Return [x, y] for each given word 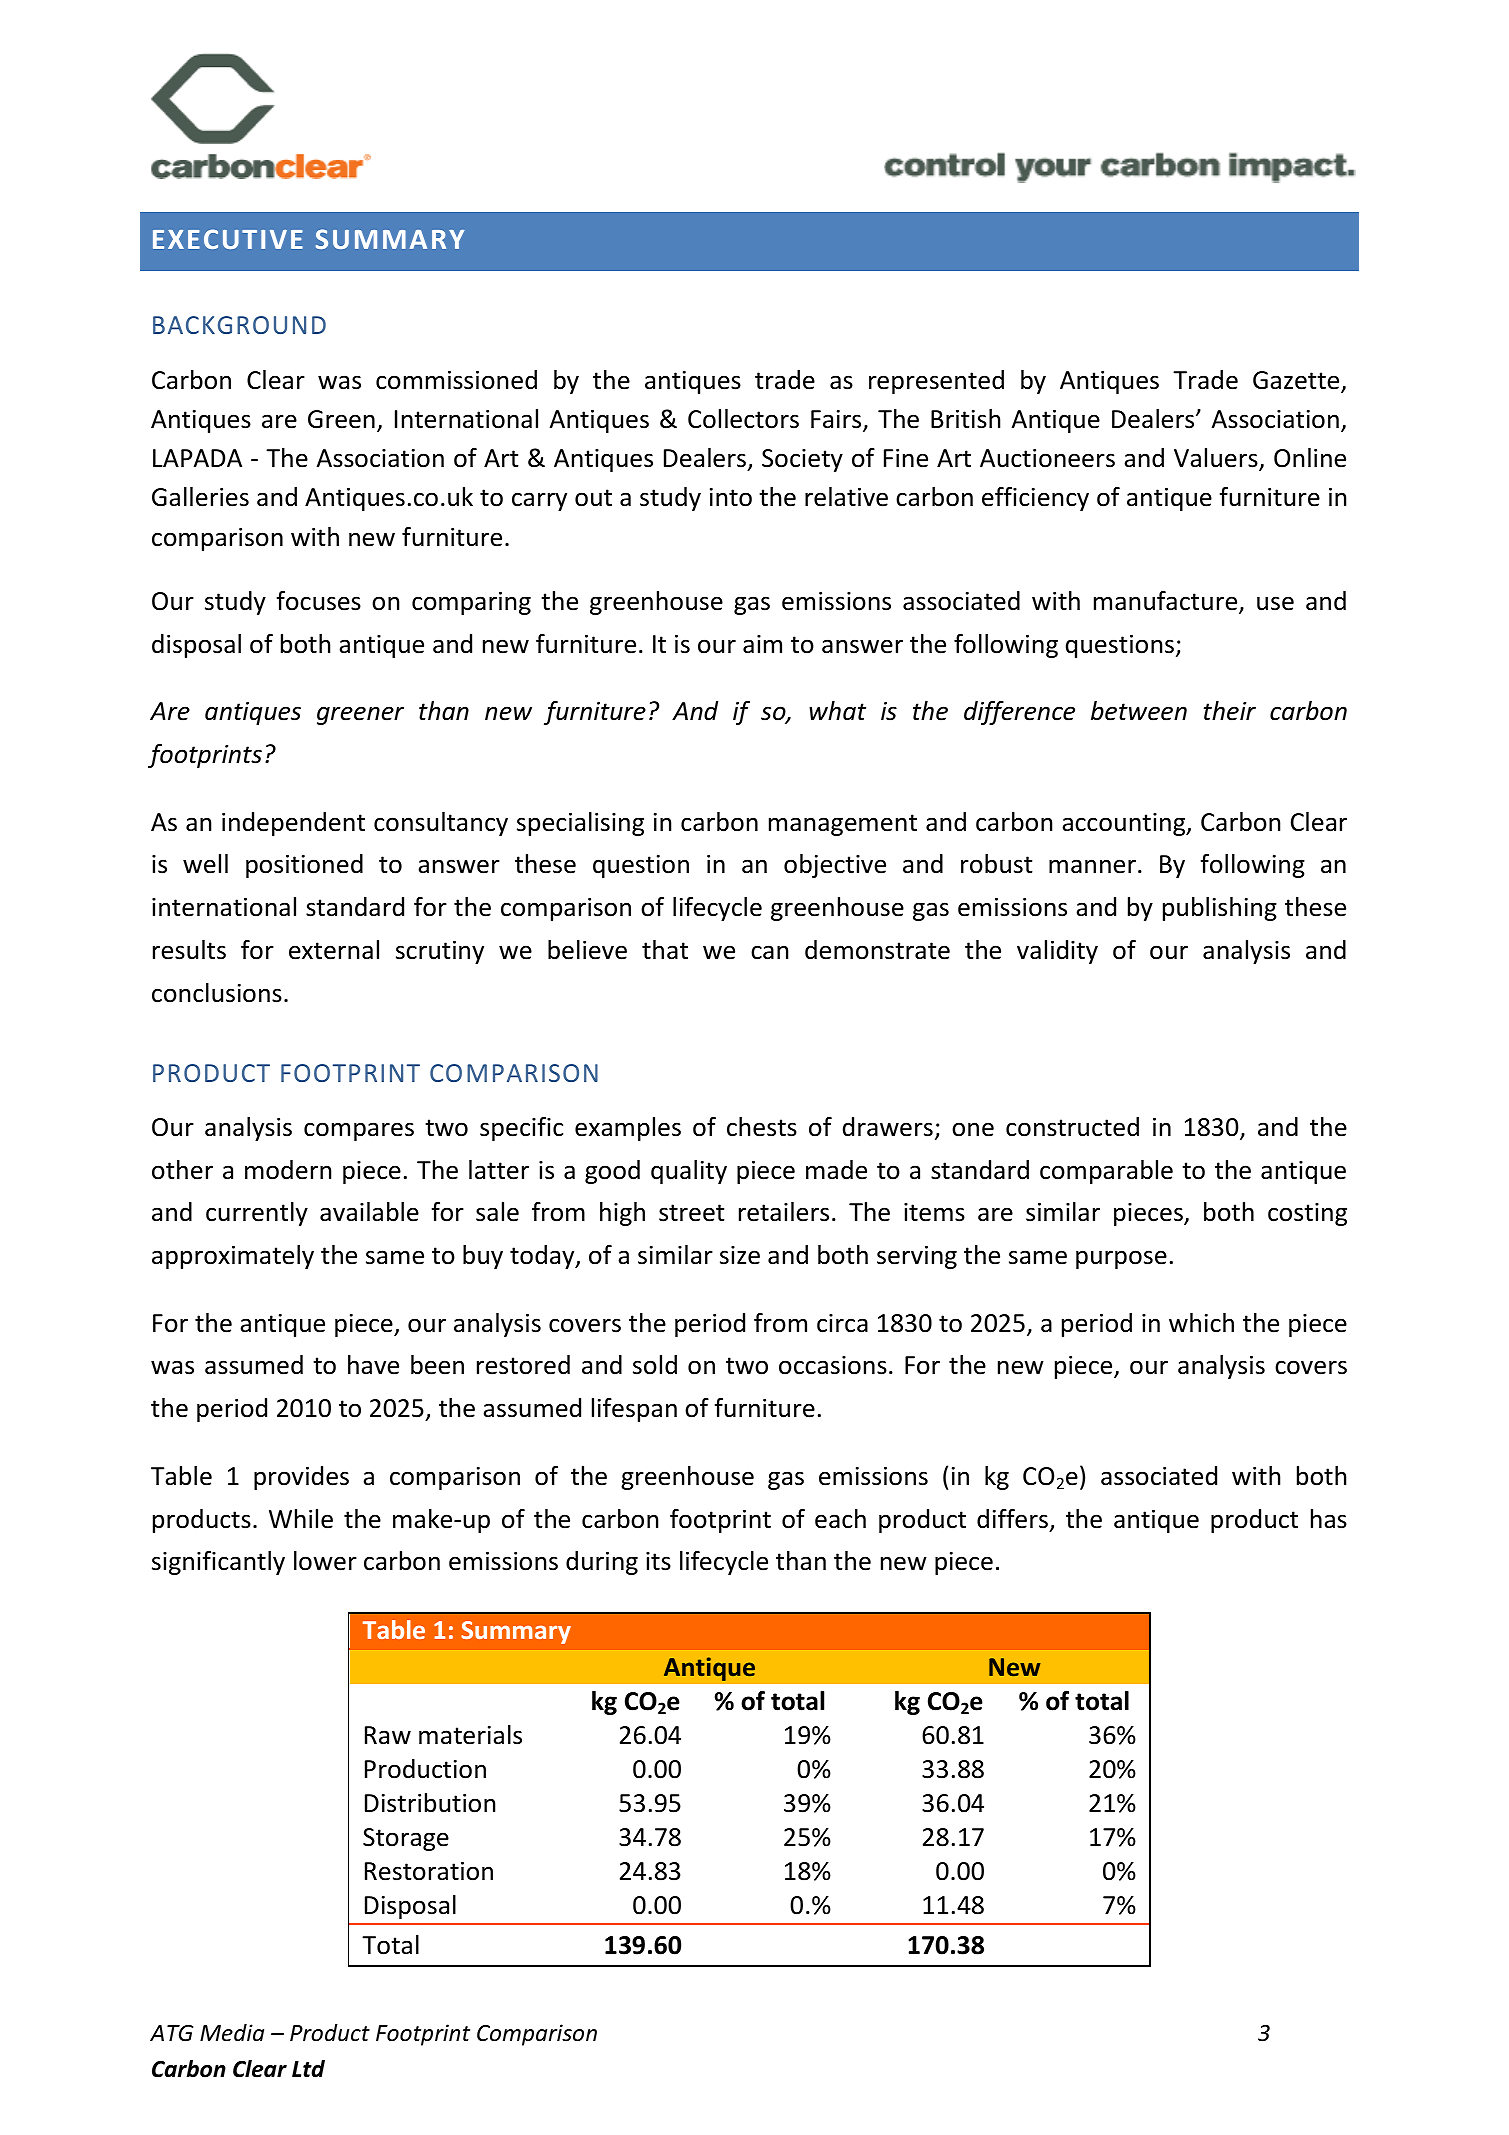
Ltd [308, 2069]
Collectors [743, 419]
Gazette [1297, 381]
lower [325, 1561]
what [837, 711]
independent [293, 824]
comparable [1106, 1172]
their [1230, 711]
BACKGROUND [239, 325]
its [658, 1561]
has [1329, 1519]
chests [762, 1127]
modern [288, 1170]
